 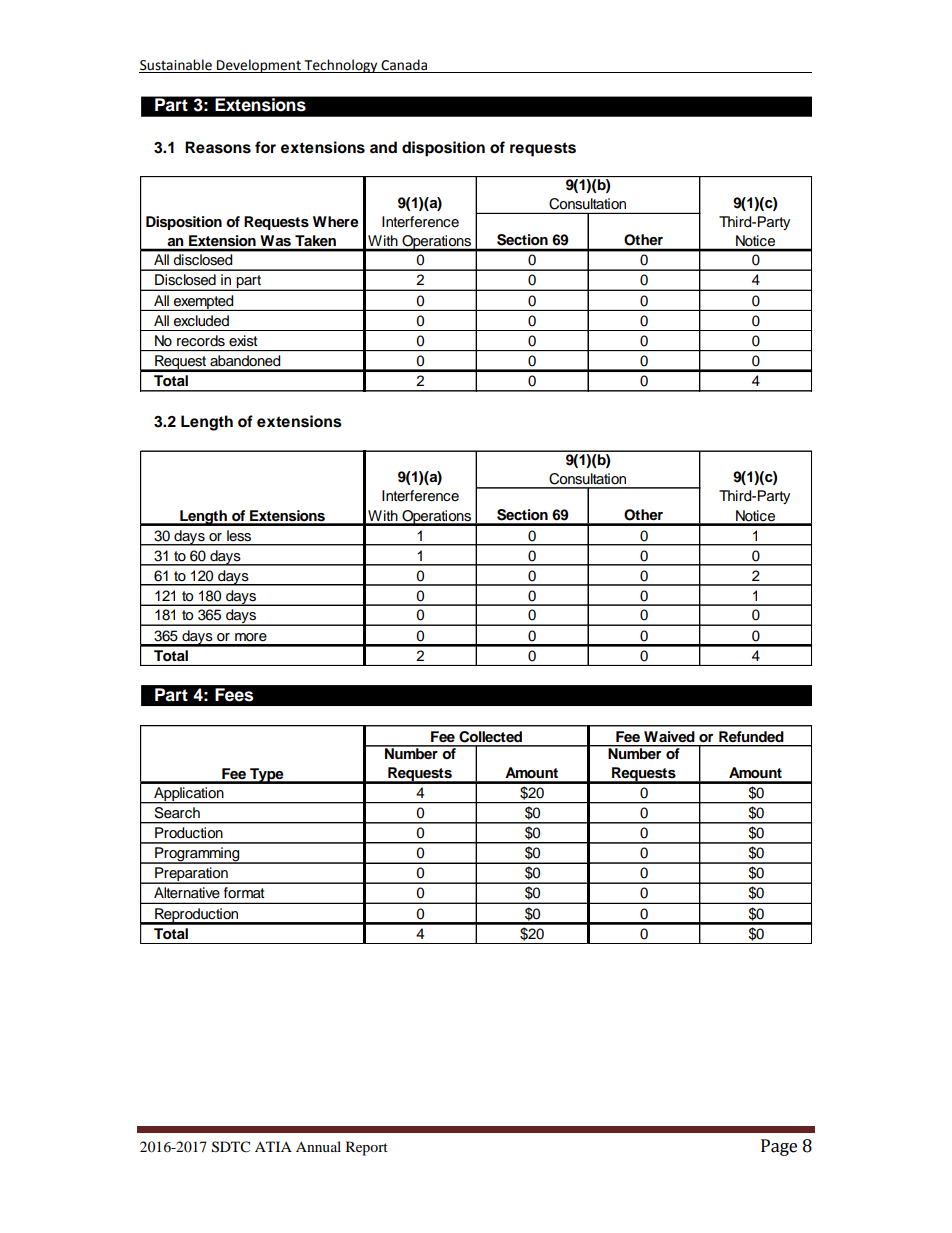 I want to click on more, so click(x=251, y=637).
